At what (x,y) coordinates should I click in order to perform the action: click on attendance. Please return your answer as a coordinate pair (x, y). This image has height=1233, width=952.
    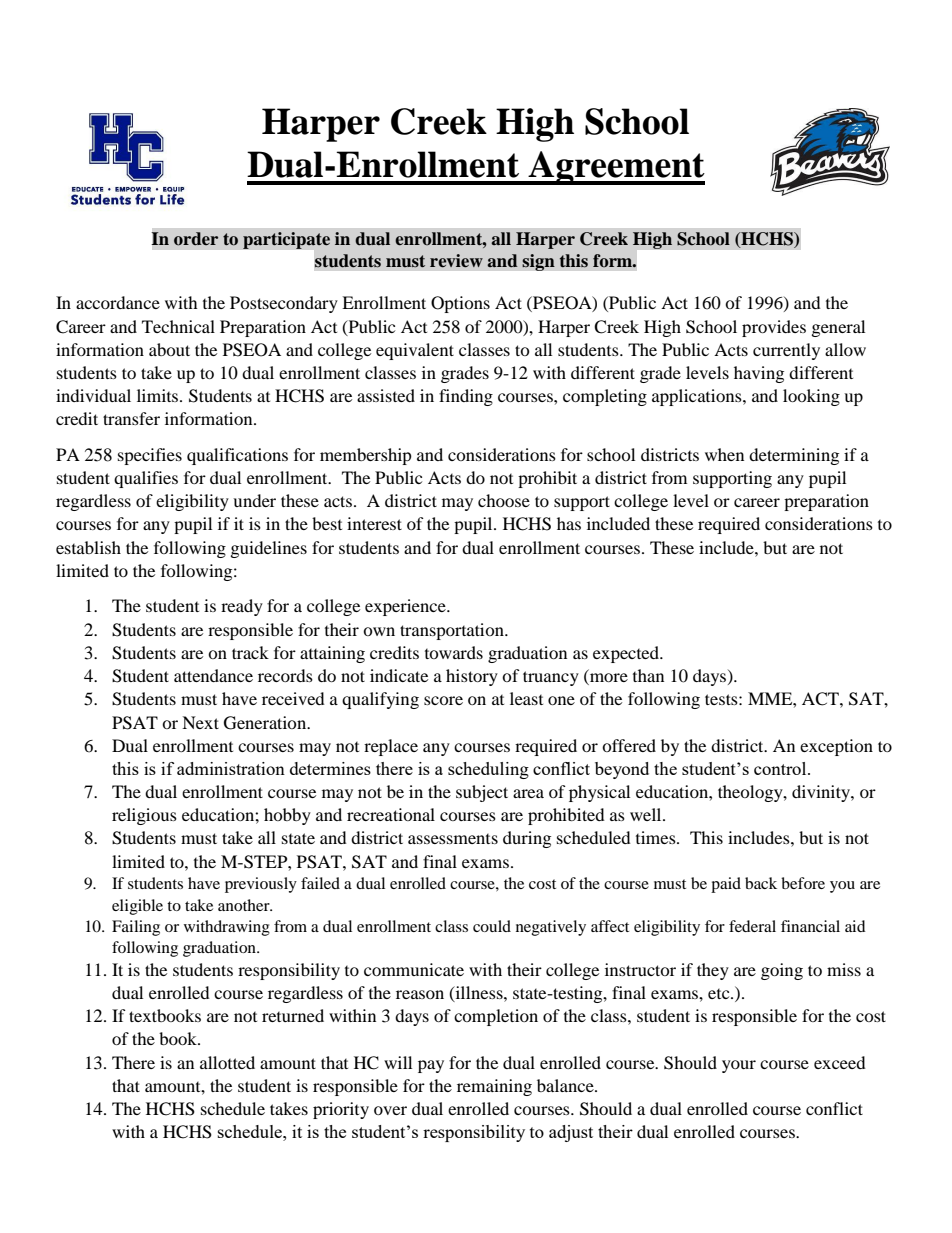
    Looking at the image, I should click on (213, 675).
